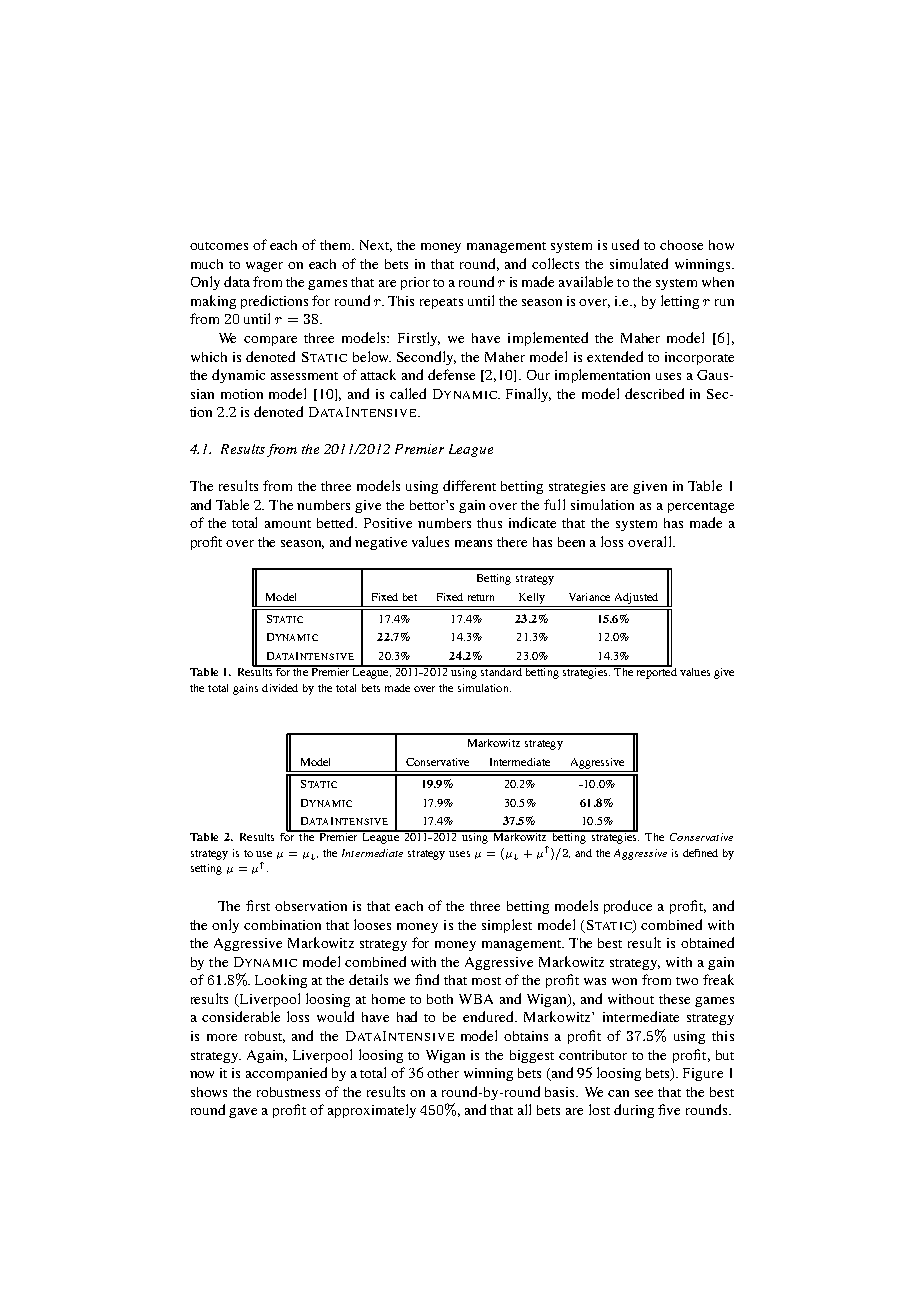  What do you see at coordinates (639, 263) in the image?
I see `simulated` at bounding box center [639, 263].
